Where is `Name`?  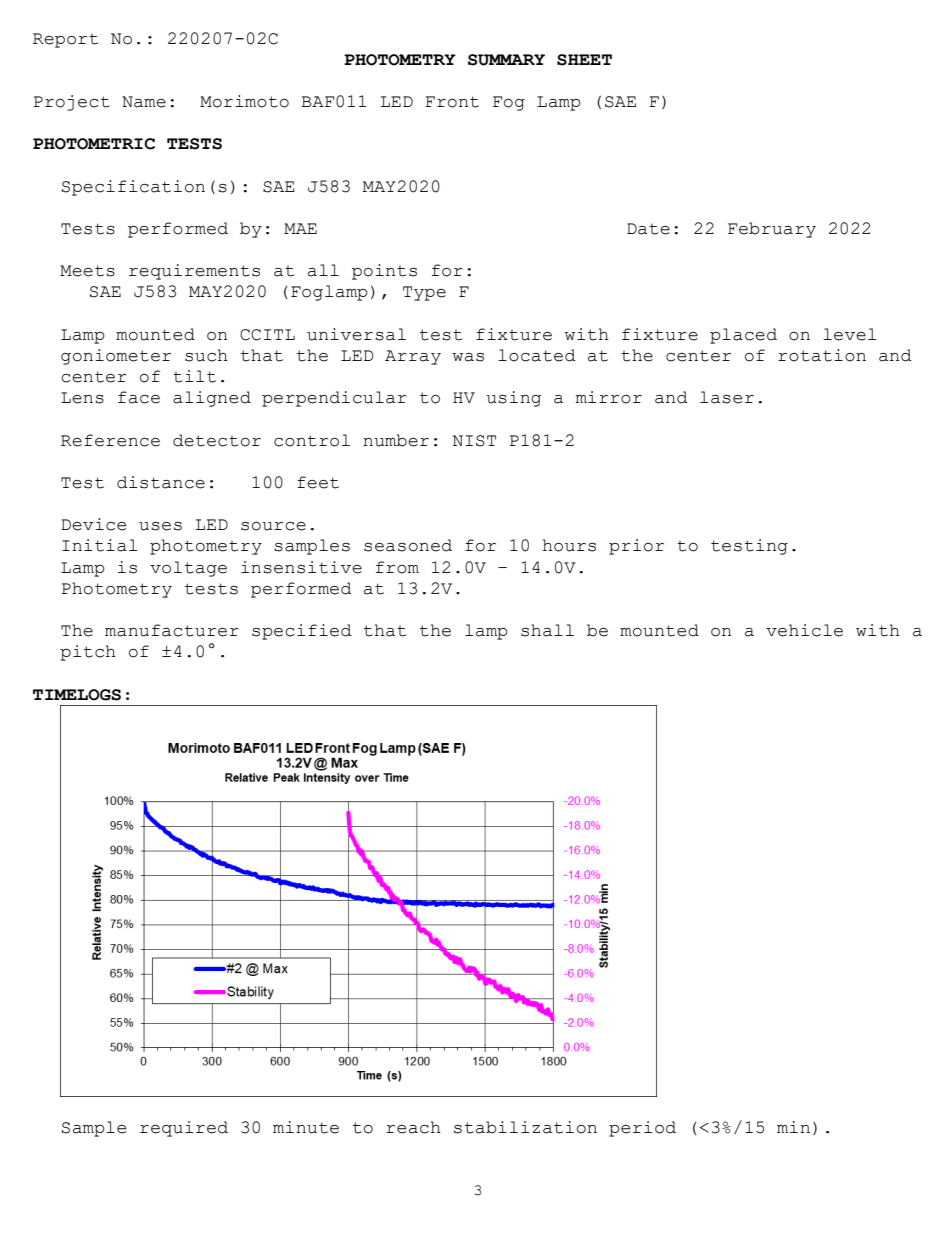
Name is located at coordinates (144, 102).
